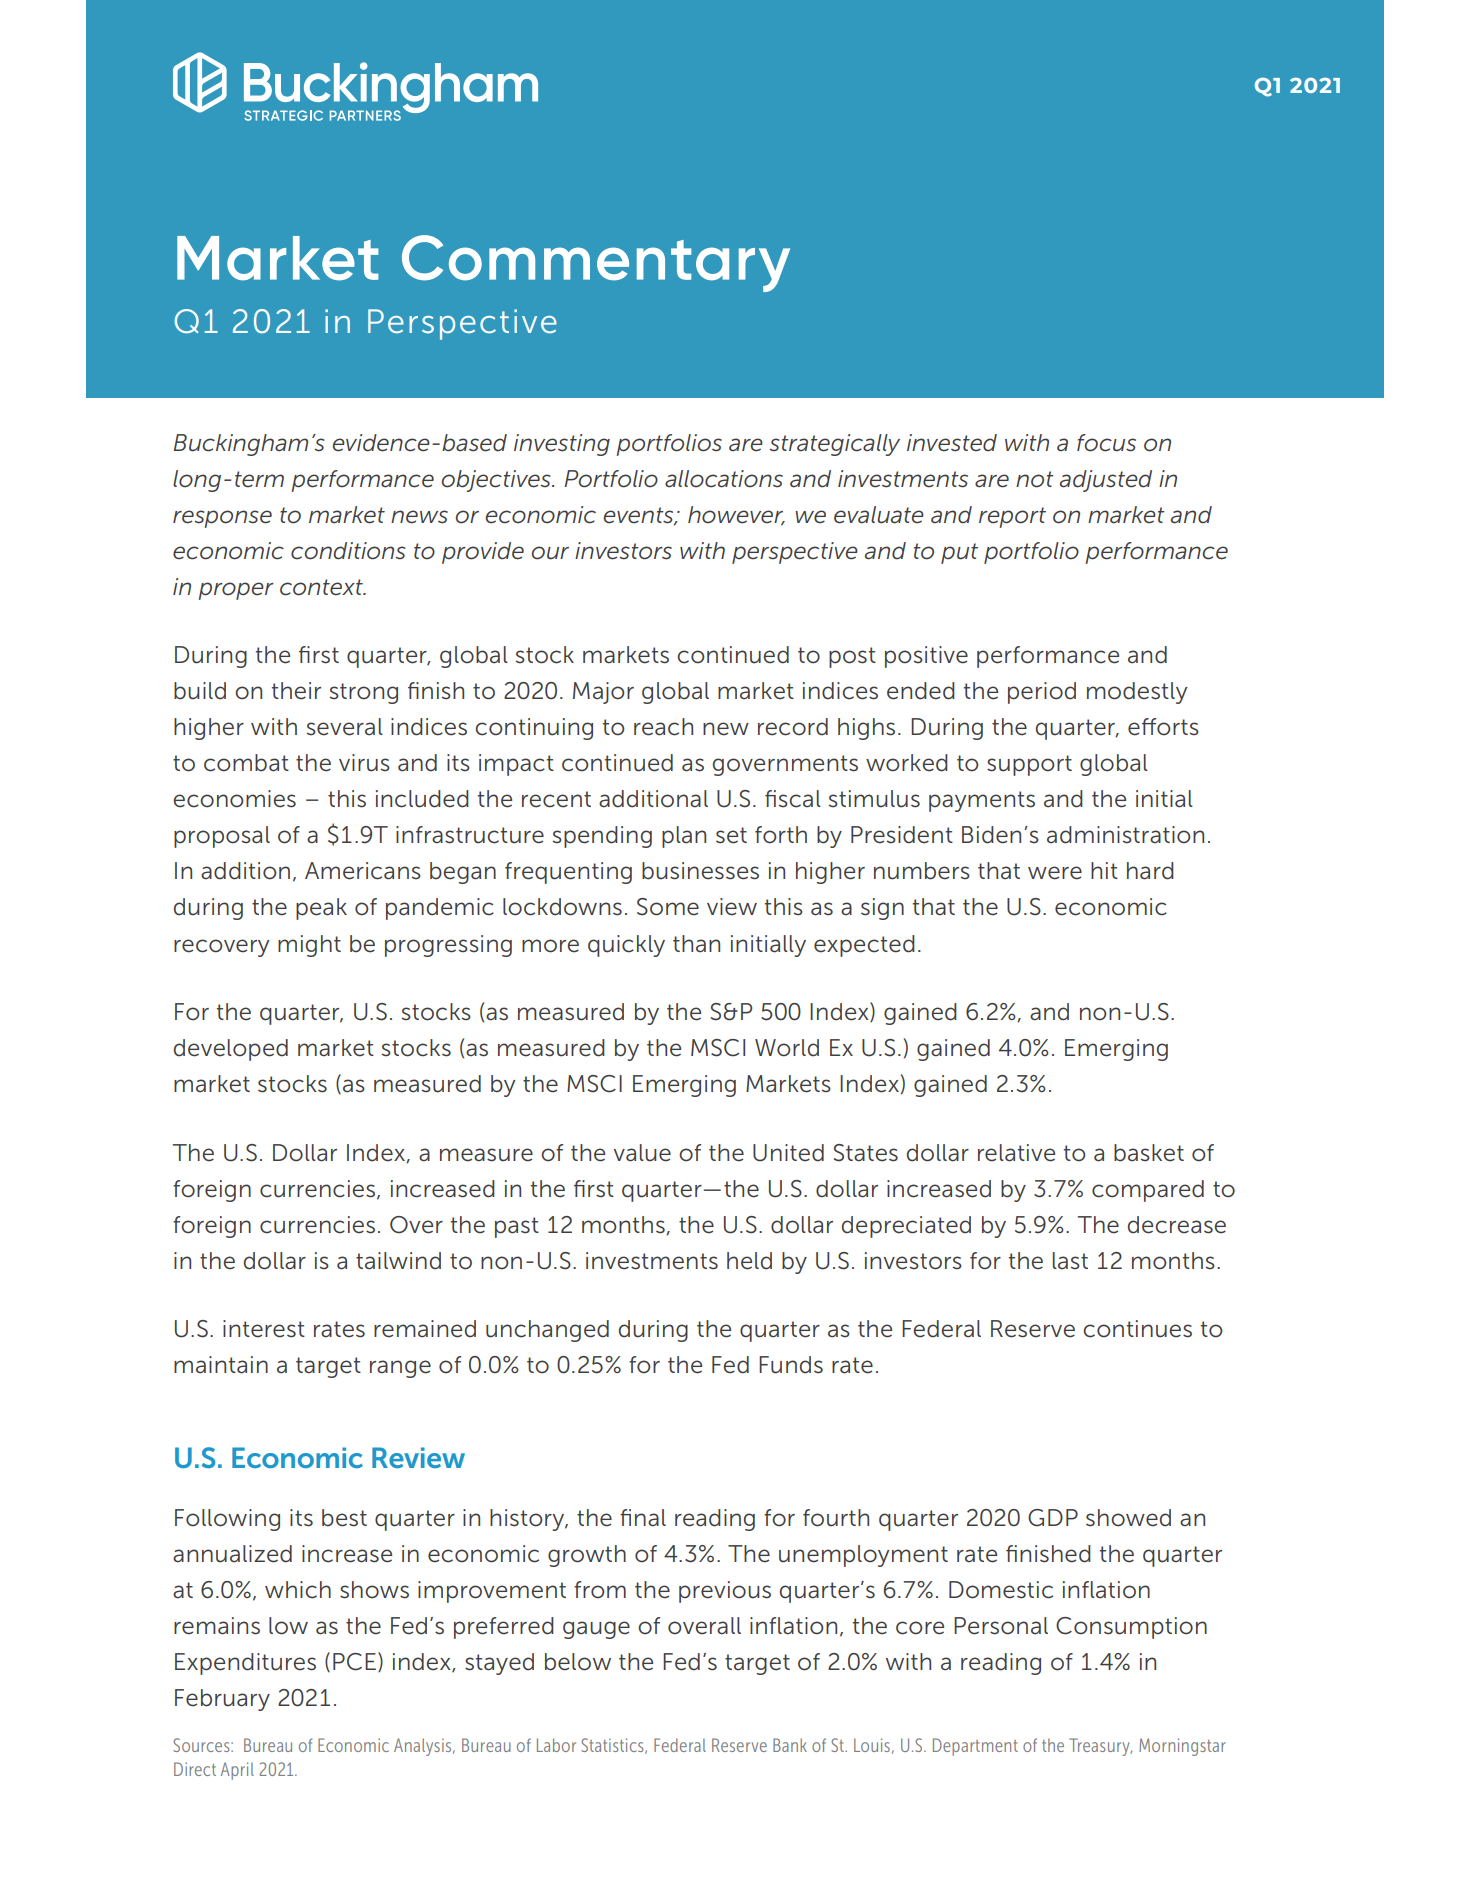  What do you see at coordinates (231, 1050) in the screenshot?
I see `developed` at bounding box center [231, 1050].
